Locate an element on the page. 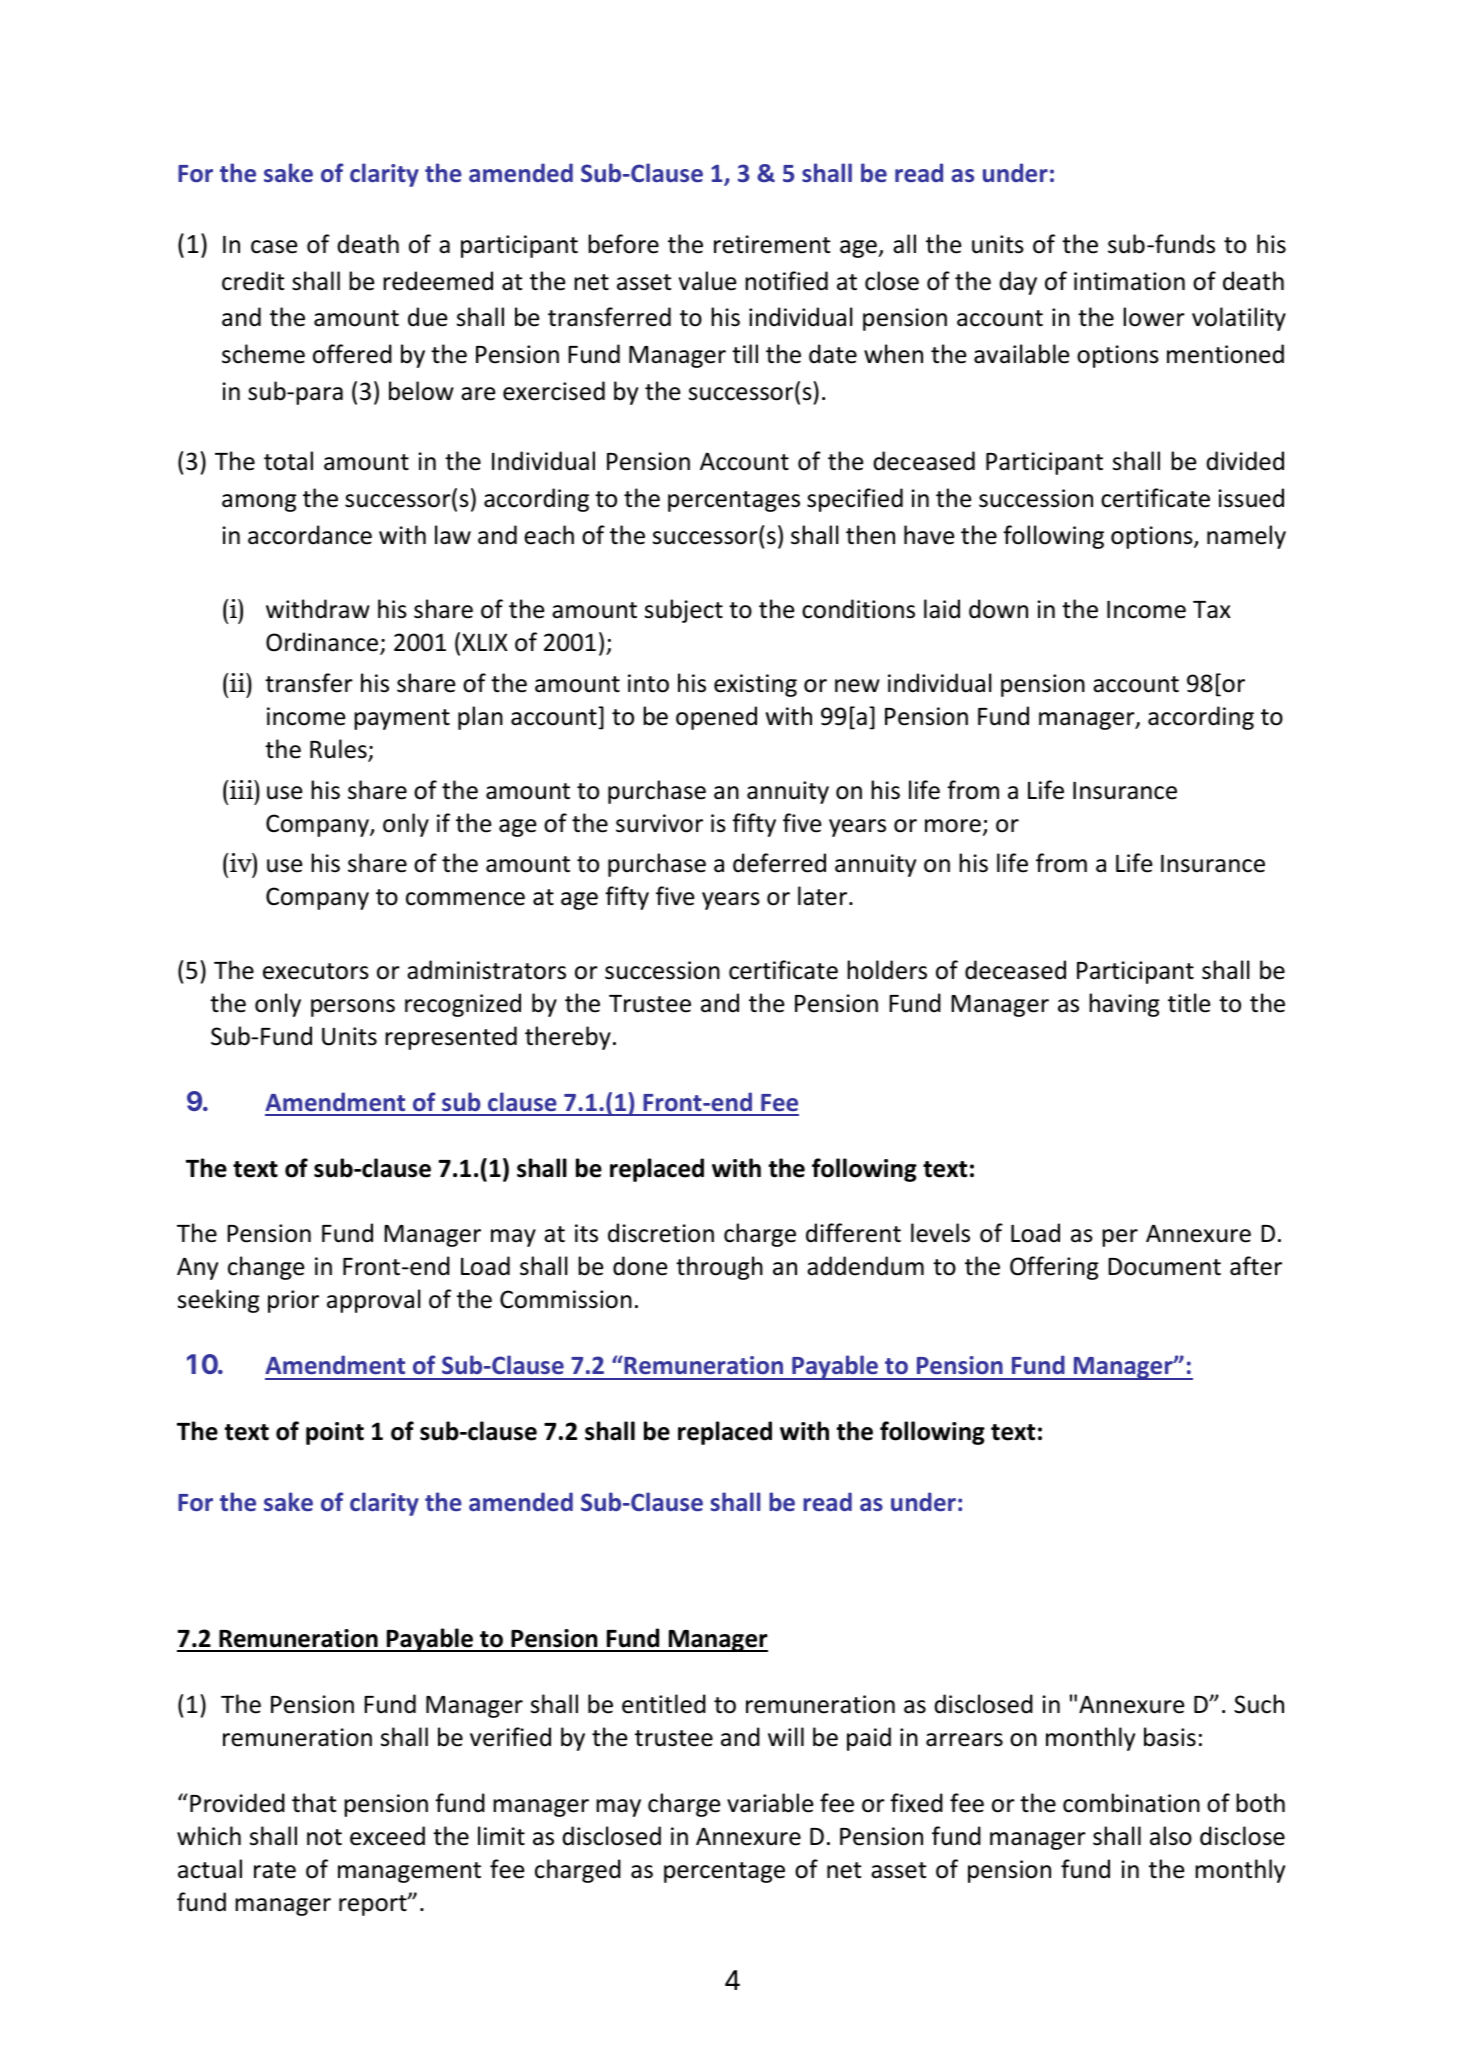 This image has height=2067, width=1463. Ordinance is located at coordinates (323, 643).
